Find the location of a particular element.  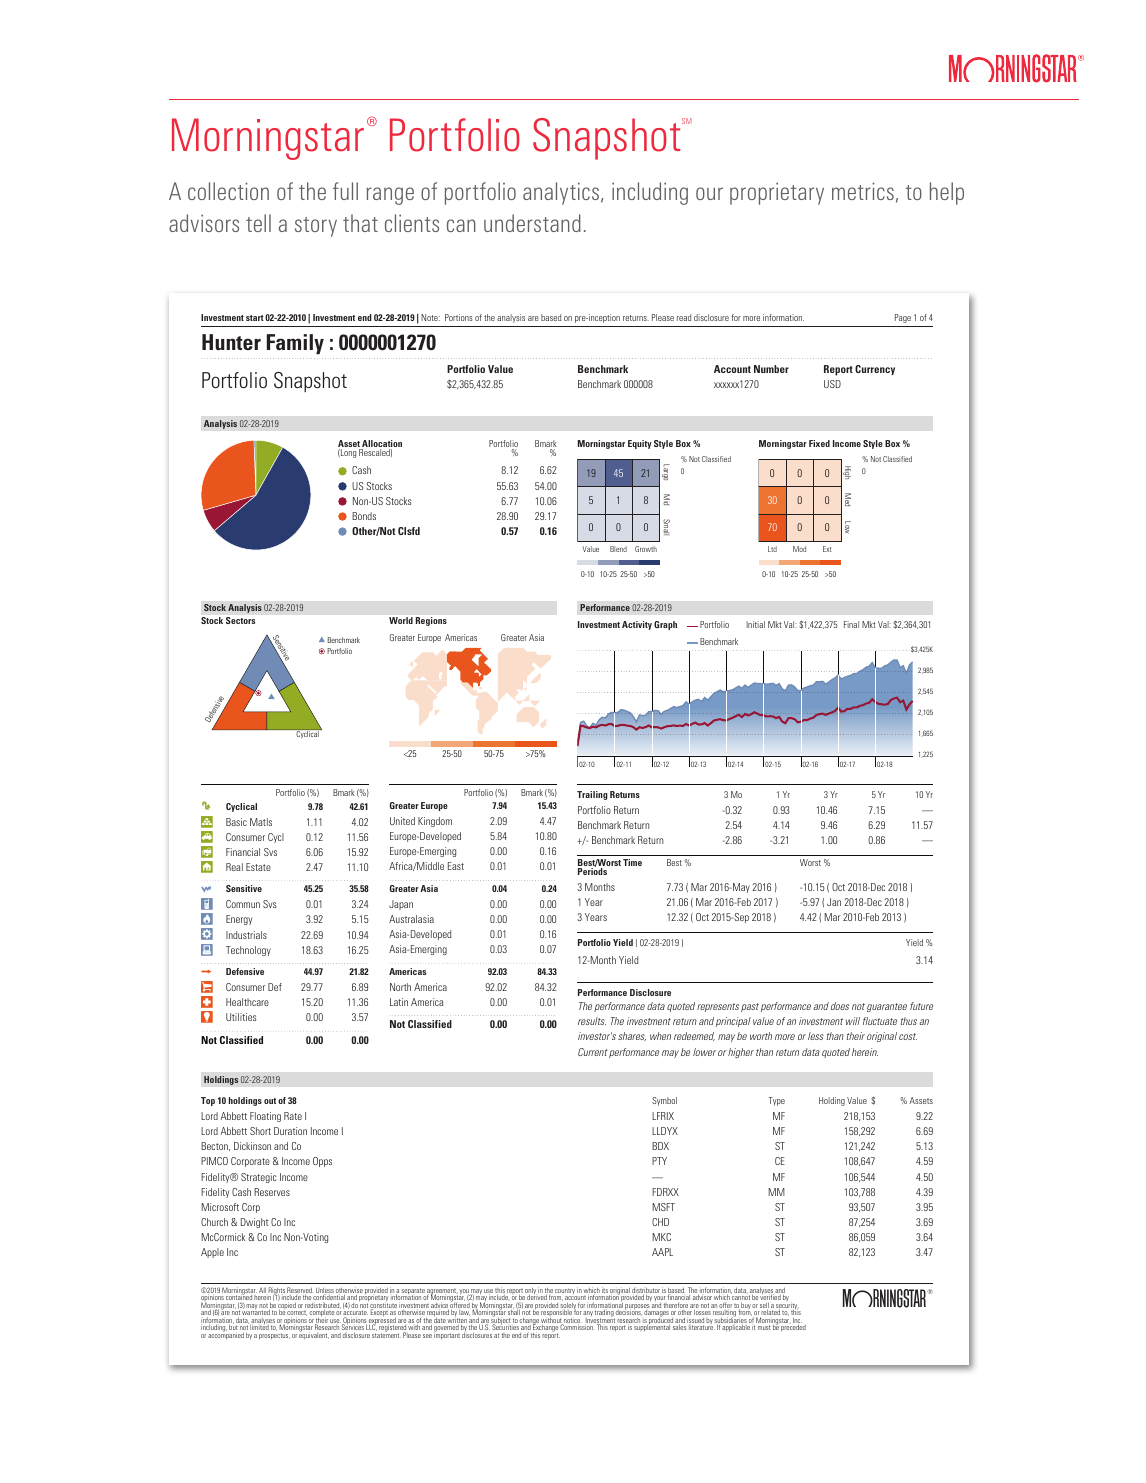

warranted is located at coordinates (256, 1312).
